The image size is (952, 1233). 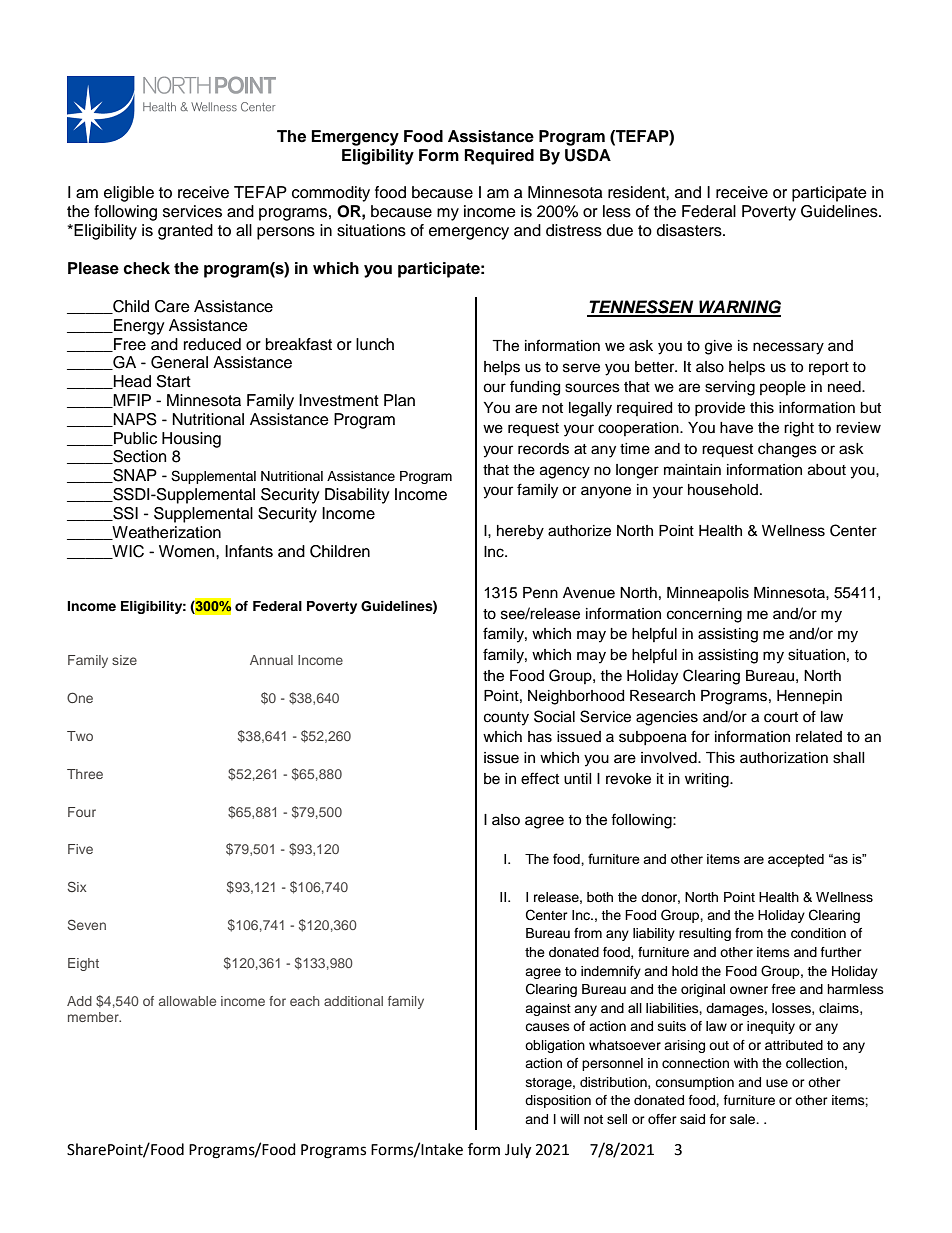 I want to click on distress, so click(x=574, y=230).
